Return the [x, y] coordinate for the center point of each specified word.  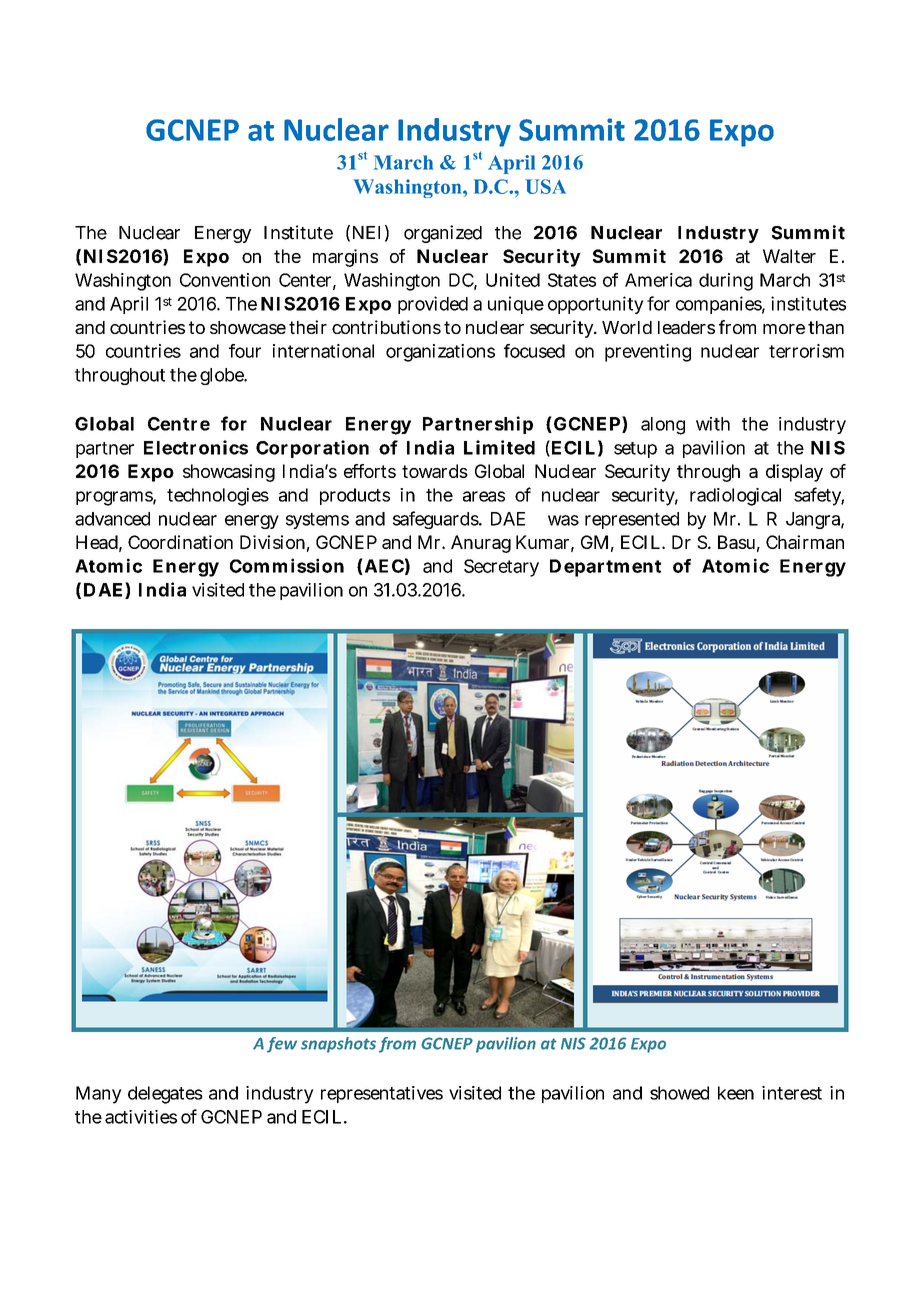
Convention [225, 280]
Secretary [501, 568]
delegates [165, 1095]
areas [484, 496]
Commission [287, 565]
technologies [218, 497]
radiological [735, 497]
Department [605, 568]
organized [443, 234]
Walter [789, 256]
